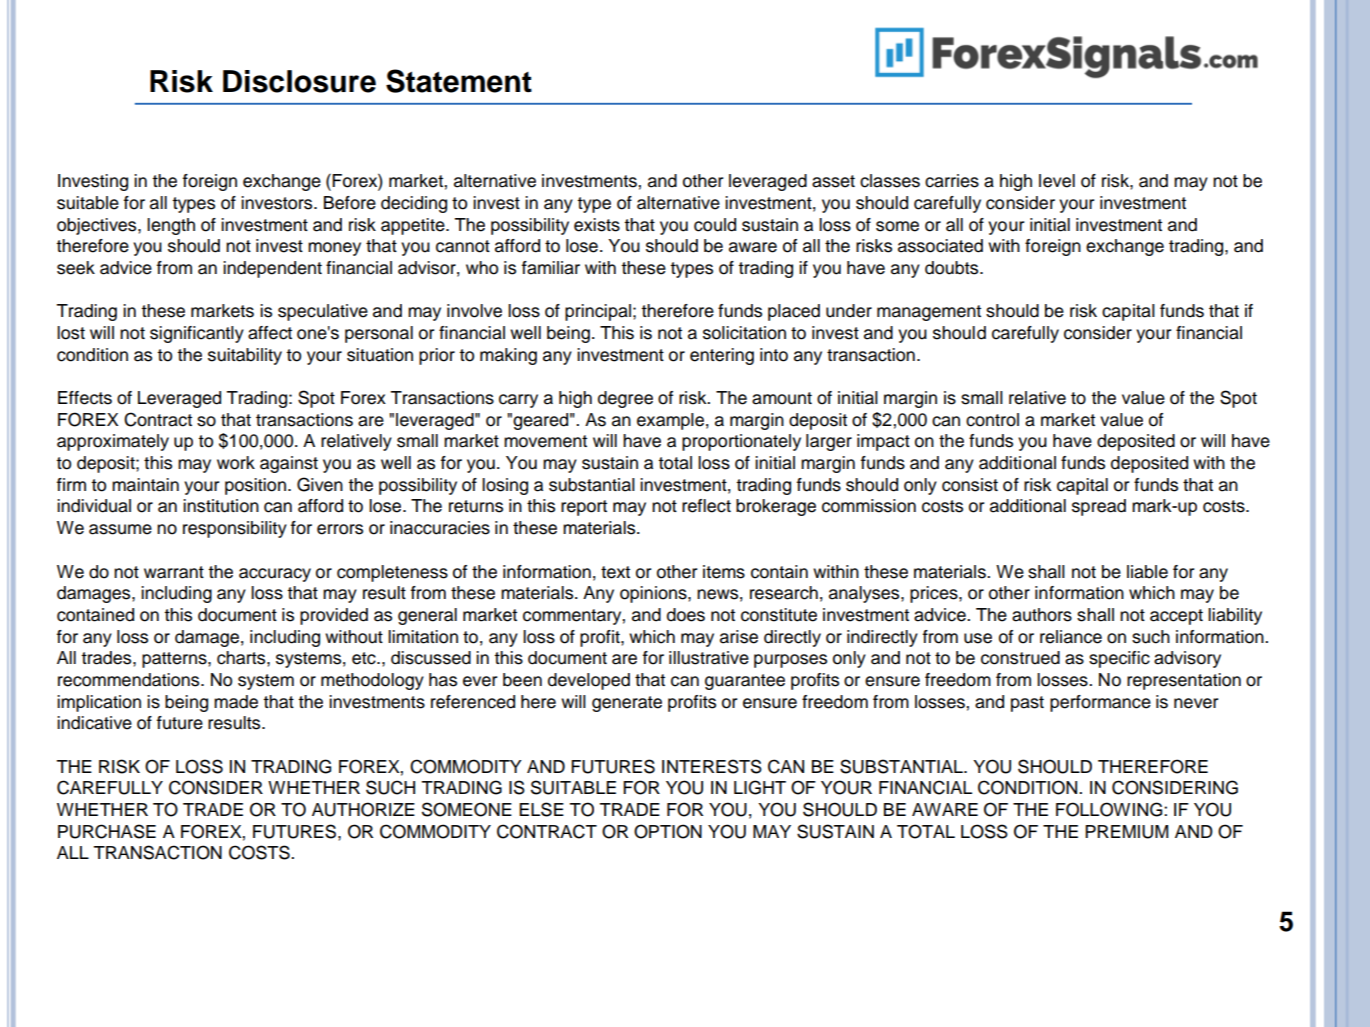 The height and width of the image is (1027, 1370). Describe the element at coordinates (299, 81) in the image. I see `Disclosure` at that location.
